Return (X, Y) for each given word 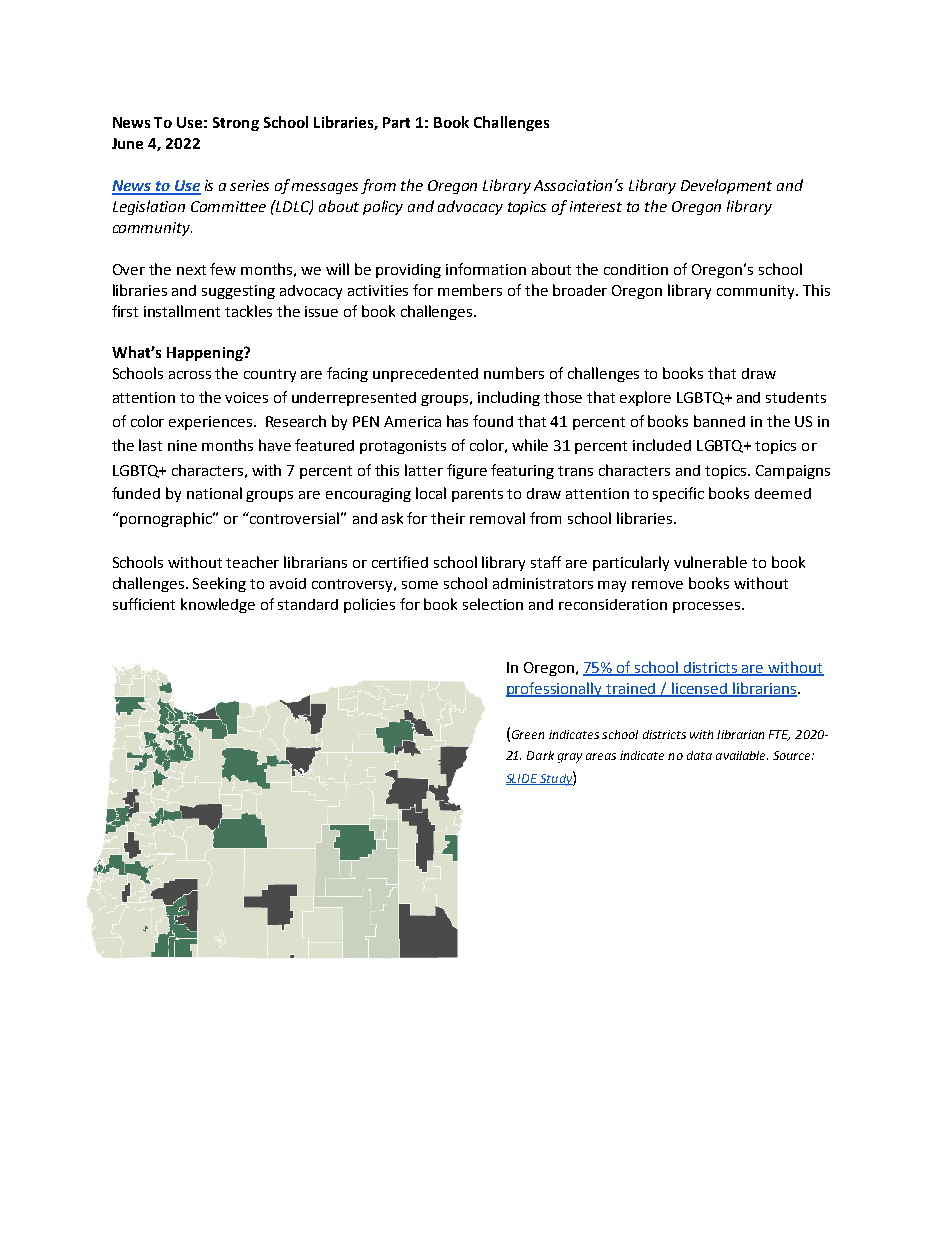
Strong (236, 124)
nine (182, 445)
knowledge (218, 605)
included (662, 445)
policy (383, 207)
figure (467, 471)
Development (726, 186)
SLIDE (523, 779)
